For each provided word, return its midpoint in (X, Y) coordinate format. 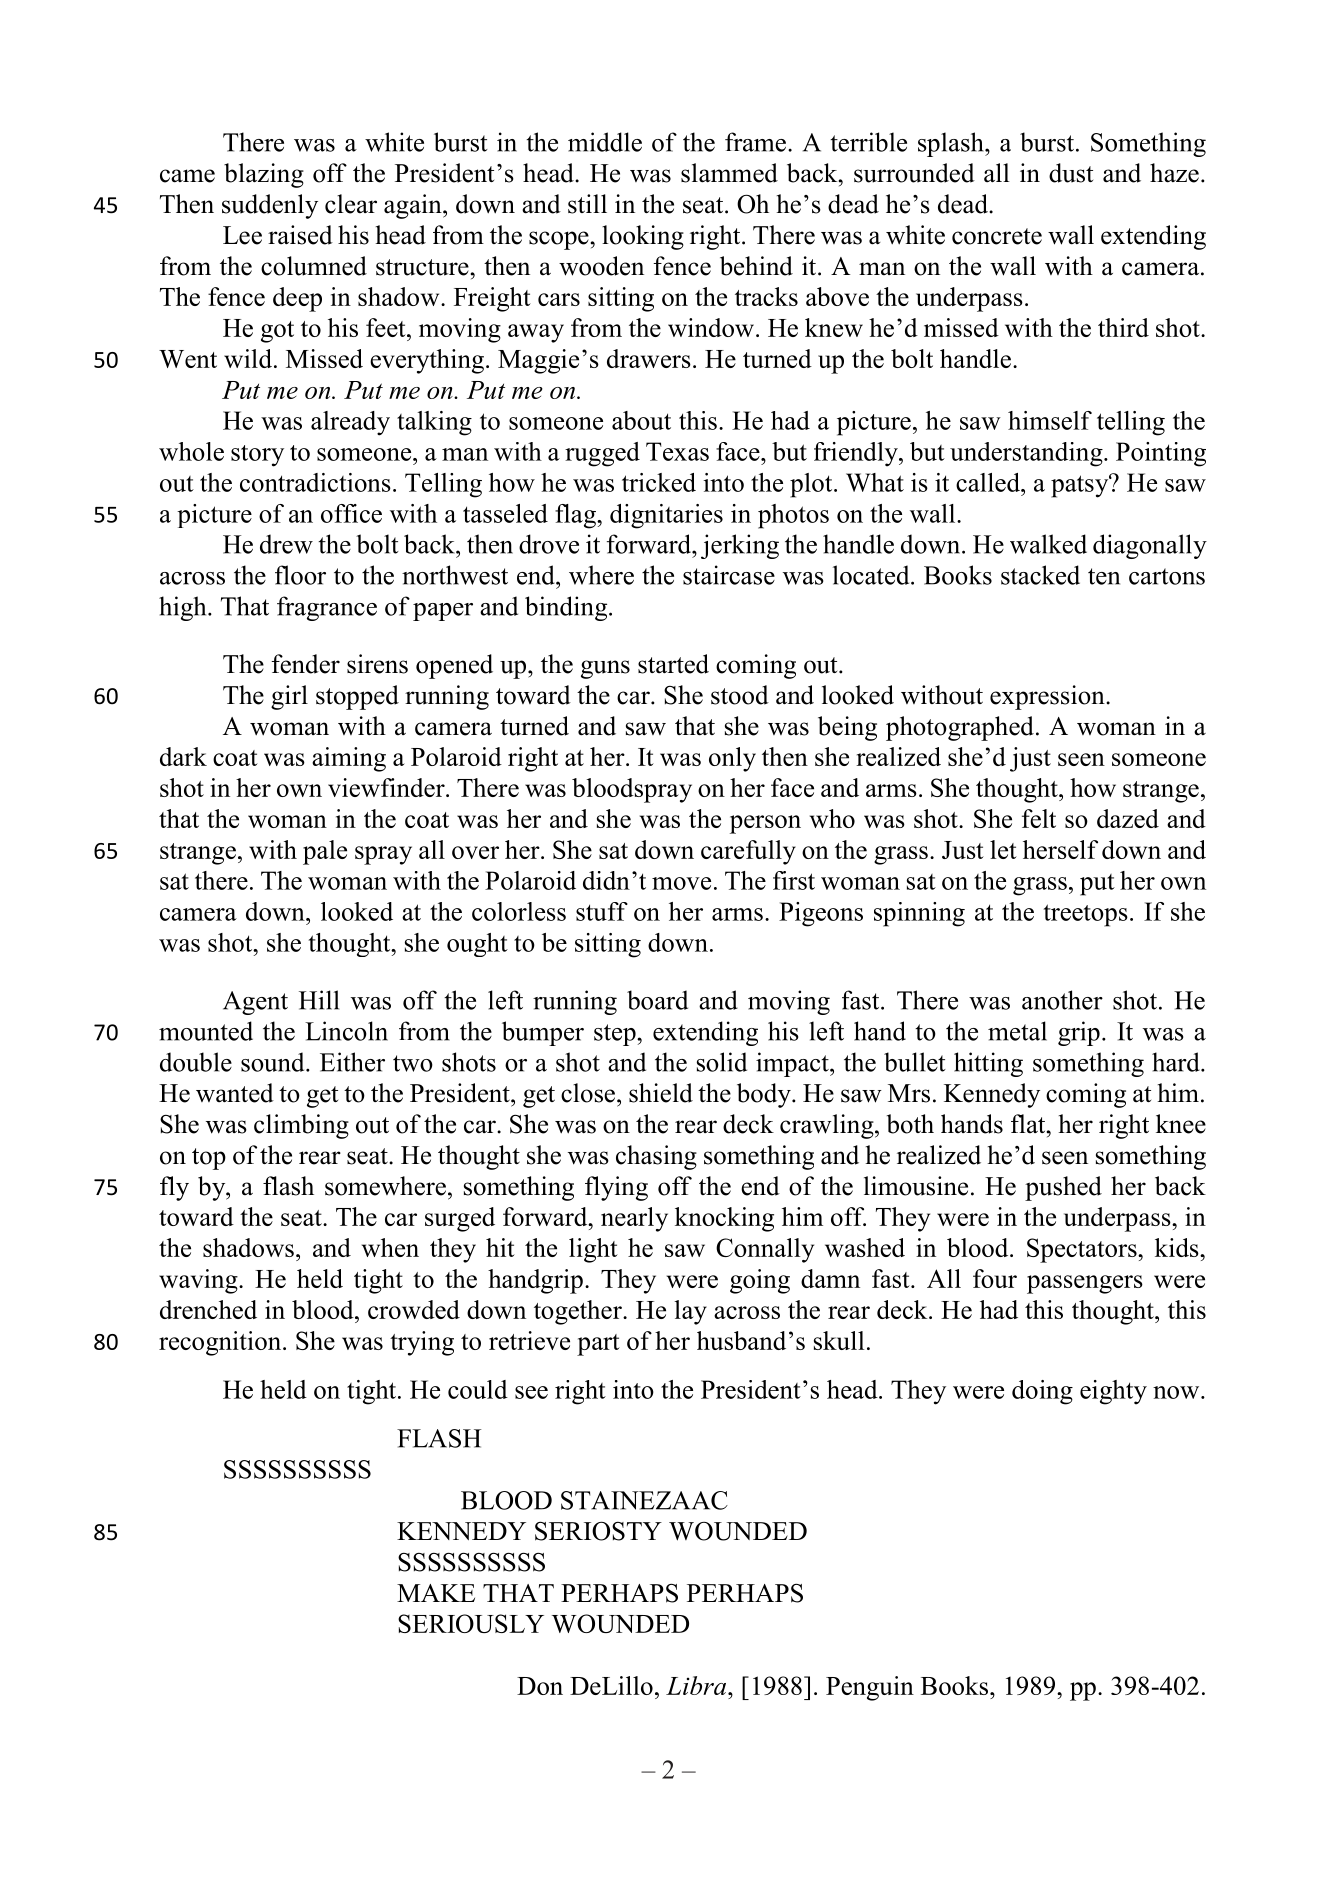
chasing (656, 1157)
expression (1048, 697)
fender (305, 664)
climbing (301, 1126)
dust (1071, 173)
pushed (1063, 1188)
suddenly (270, 206)
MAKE (436, 1593)
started (673, 664)
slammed (729, 173)
